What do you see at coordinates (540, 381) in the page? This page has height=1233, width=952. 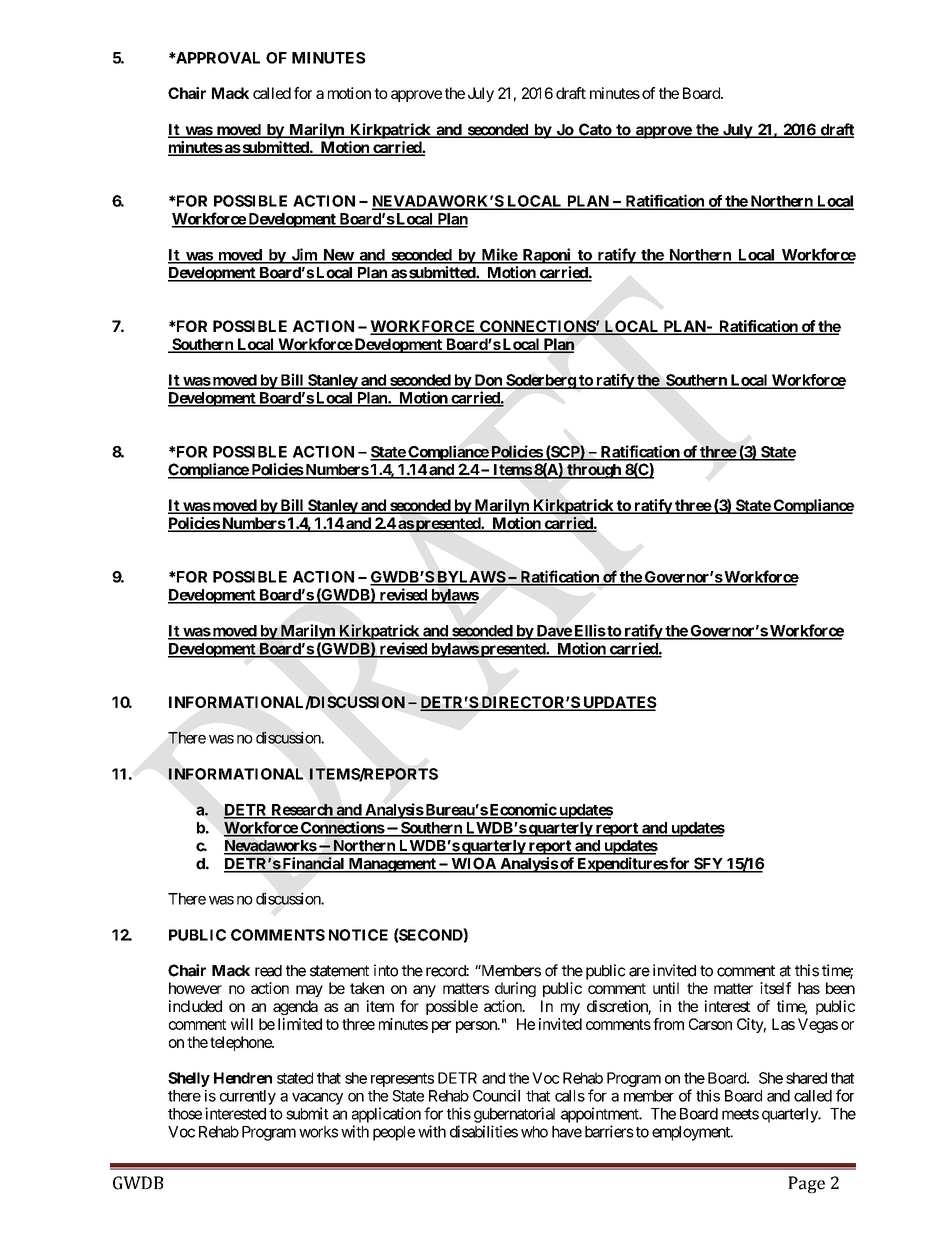 I see `Soderberg` at bounding box center [540, 381].
